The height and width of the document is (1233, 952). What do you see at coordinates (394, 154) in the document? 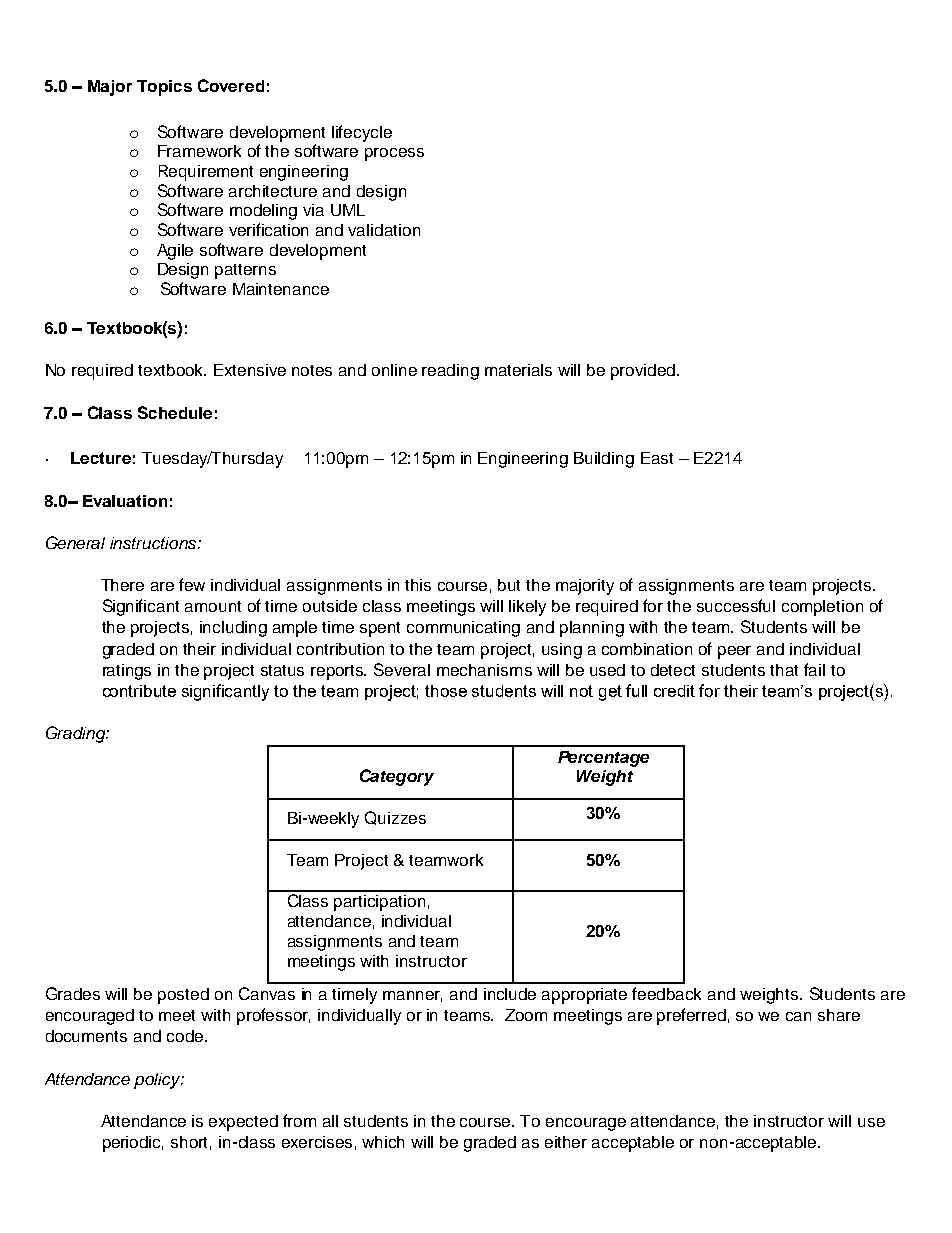
I see `process` at bounding box center [394, 154].
